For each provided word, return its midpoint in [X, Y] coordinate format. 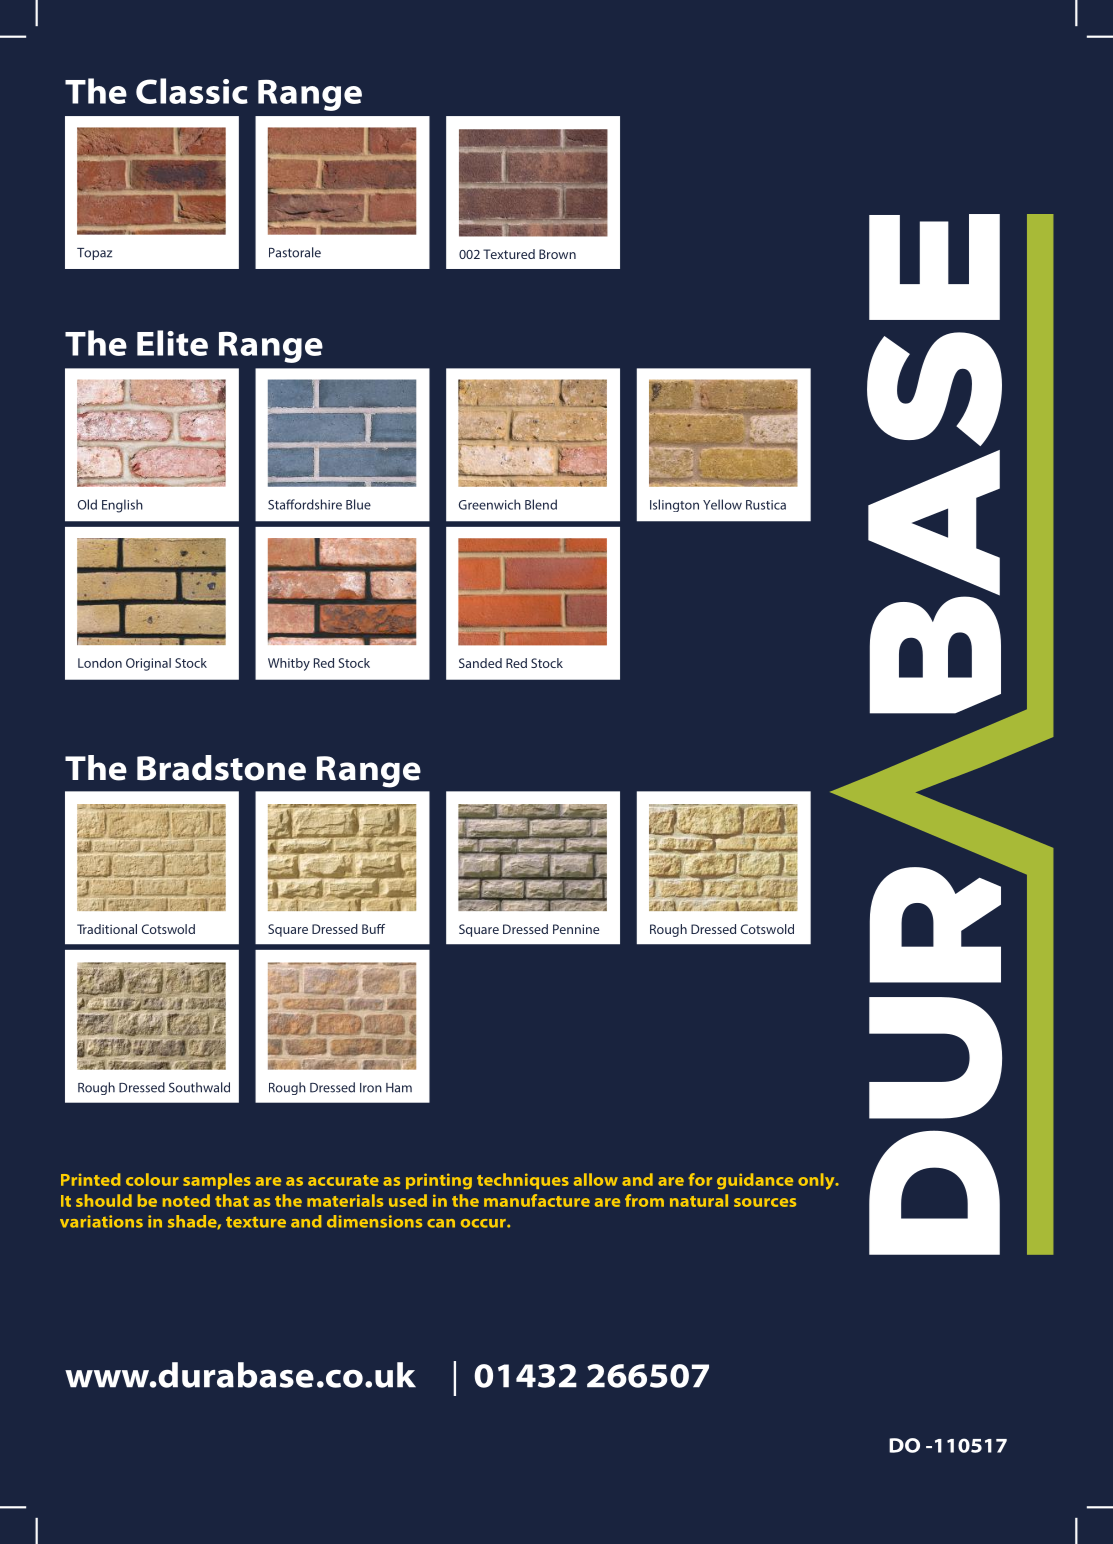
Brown [557, 254]
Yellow [722, 504]
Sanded [480, 663]
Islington [674, 505]
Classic [192, 91]
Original [148, 664]
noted [186, 1200]
